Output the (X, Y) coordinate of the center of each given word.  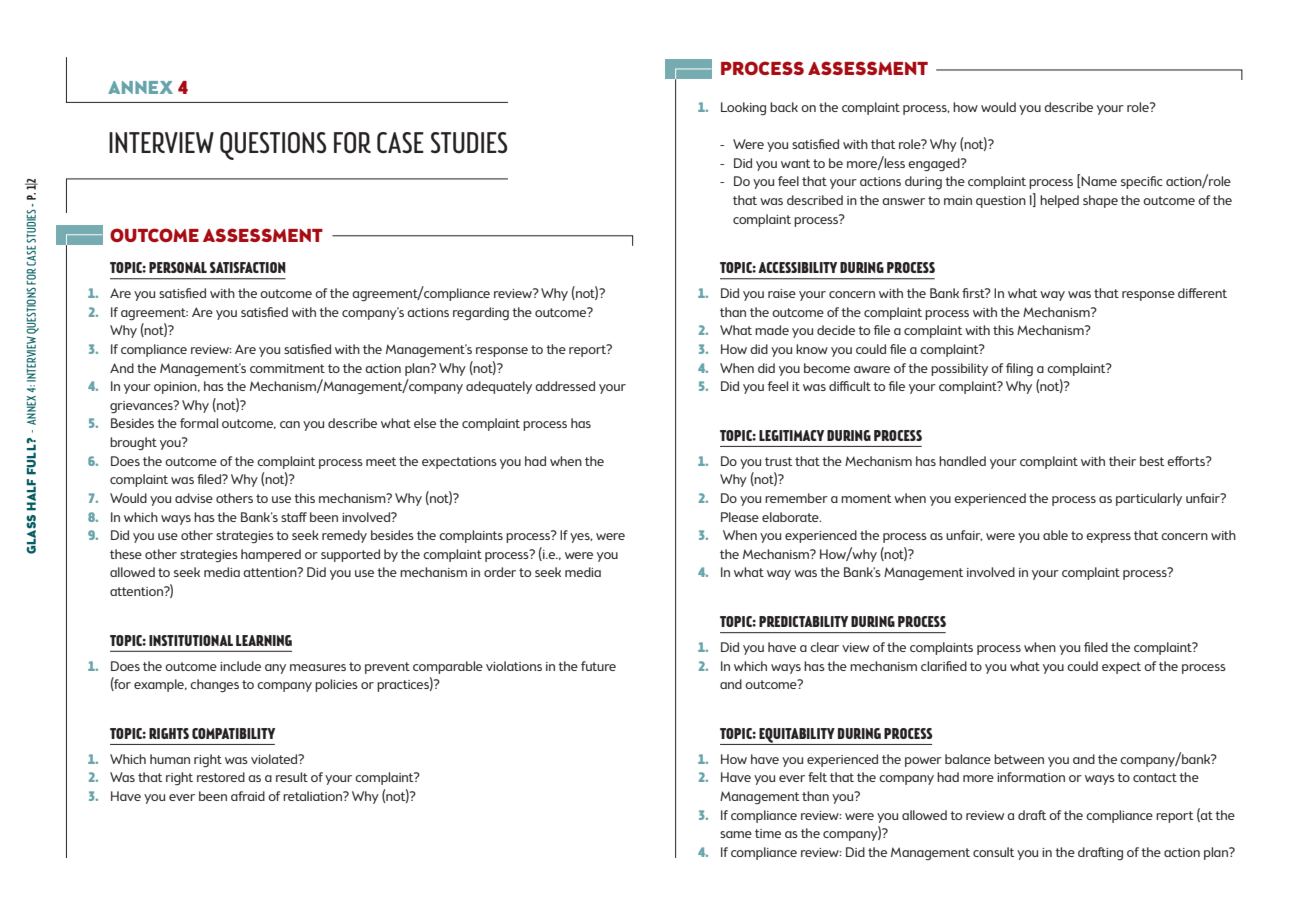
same (736, 834)
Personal (178, 267)
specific (1142, 182)
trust (778, 461)
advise (194, 498)
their (1122, 461)
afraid (248, 796)
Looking (743, 109)
